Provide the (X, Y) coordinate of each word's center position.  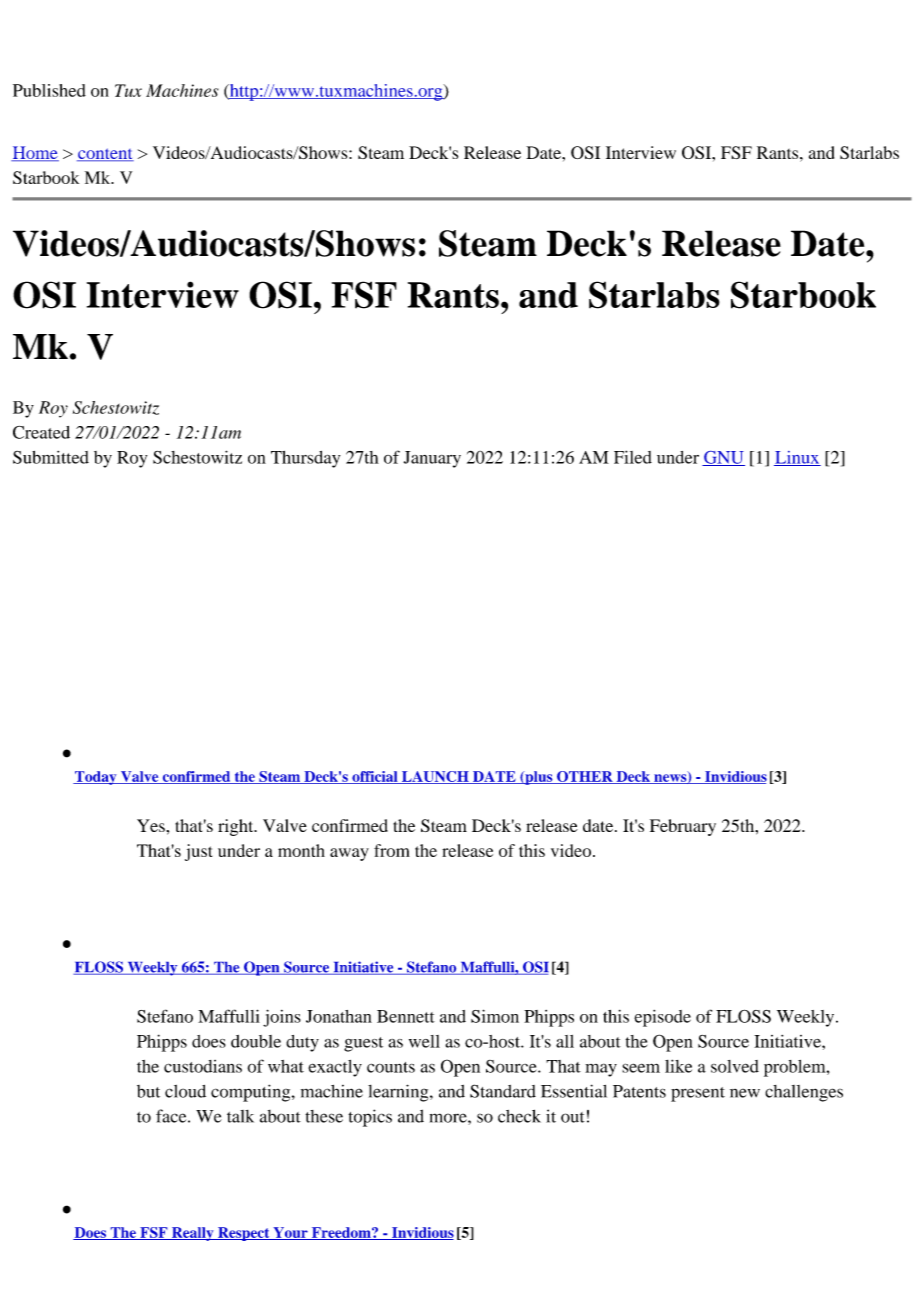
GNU (723, 458)
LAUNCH (435, 777)
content (105, 154)
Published (49, 90)
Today (96, 778)
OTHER (585, 777)
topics (370, 1118)
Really (192, 1234)
